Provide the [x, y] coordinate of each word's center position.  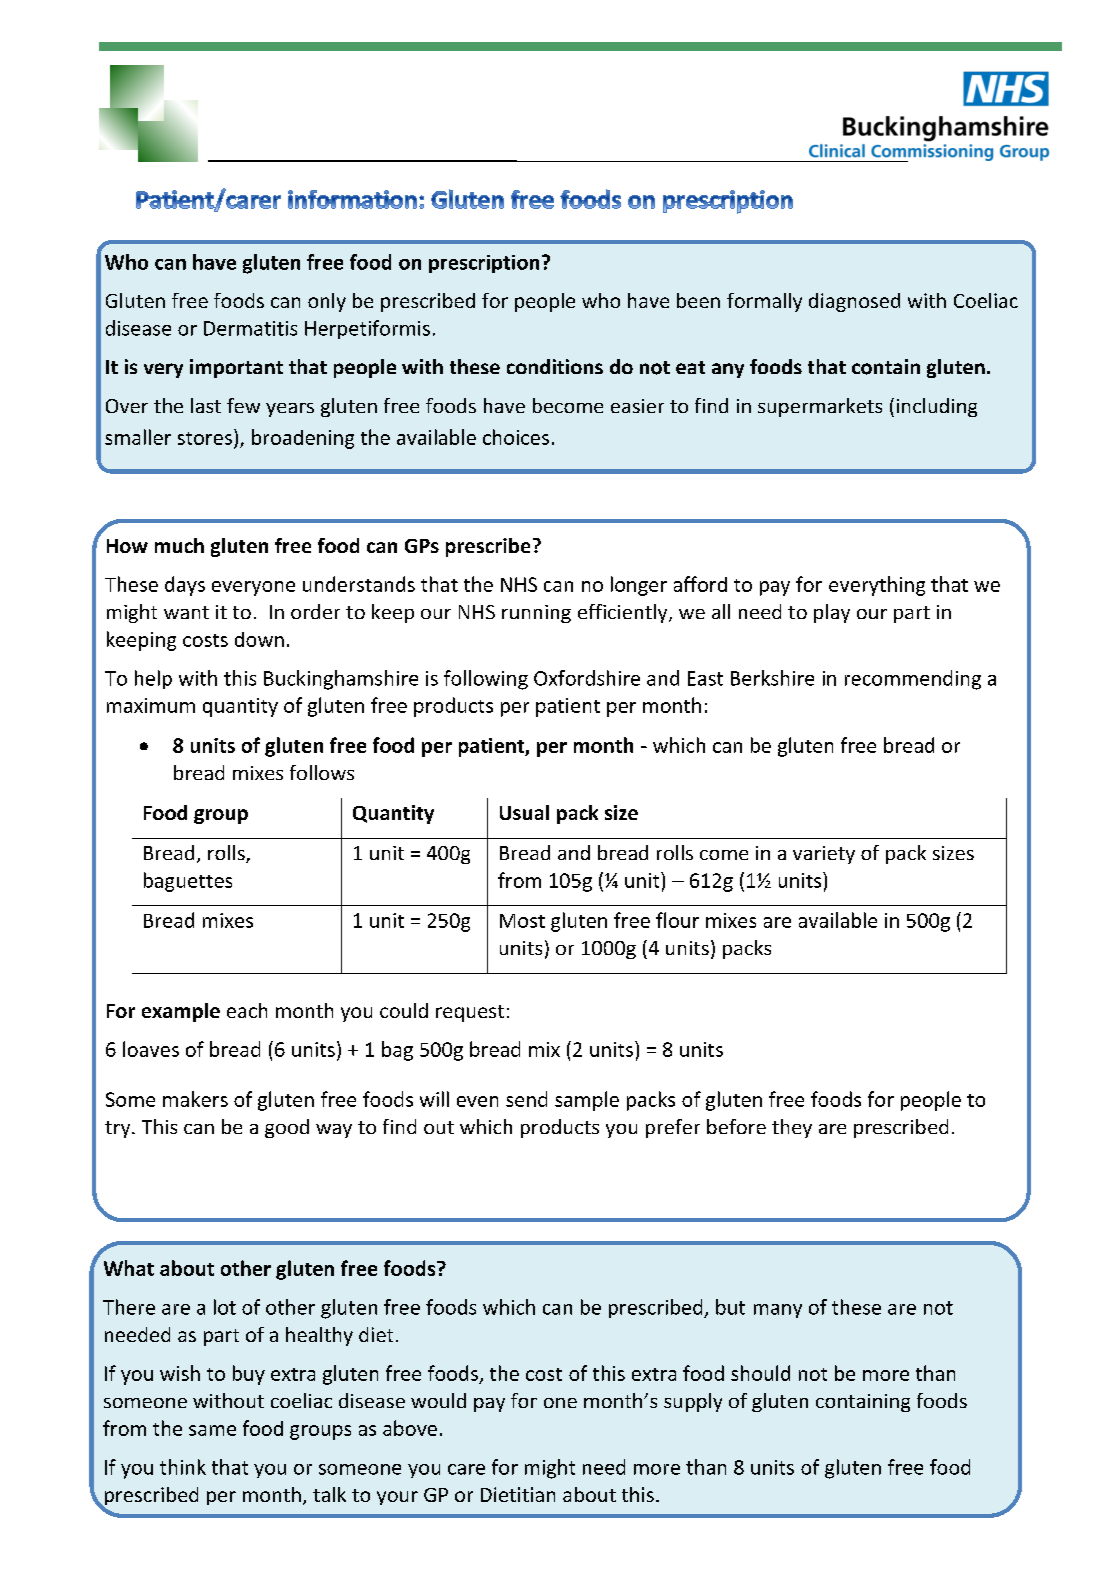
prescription [484, 264]
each [247, 1010]
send [526, 1099]
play [832, 613]
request [470, 1013]
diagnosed [854, 302]
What [129, 1268]
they [792, 1128]
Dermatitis [250, 328]
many [778, 1311]
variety [824, 855]
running [536, 614]
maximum [151, 705]
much [179, 545]
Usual [524, 812]
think [183, 1467]
